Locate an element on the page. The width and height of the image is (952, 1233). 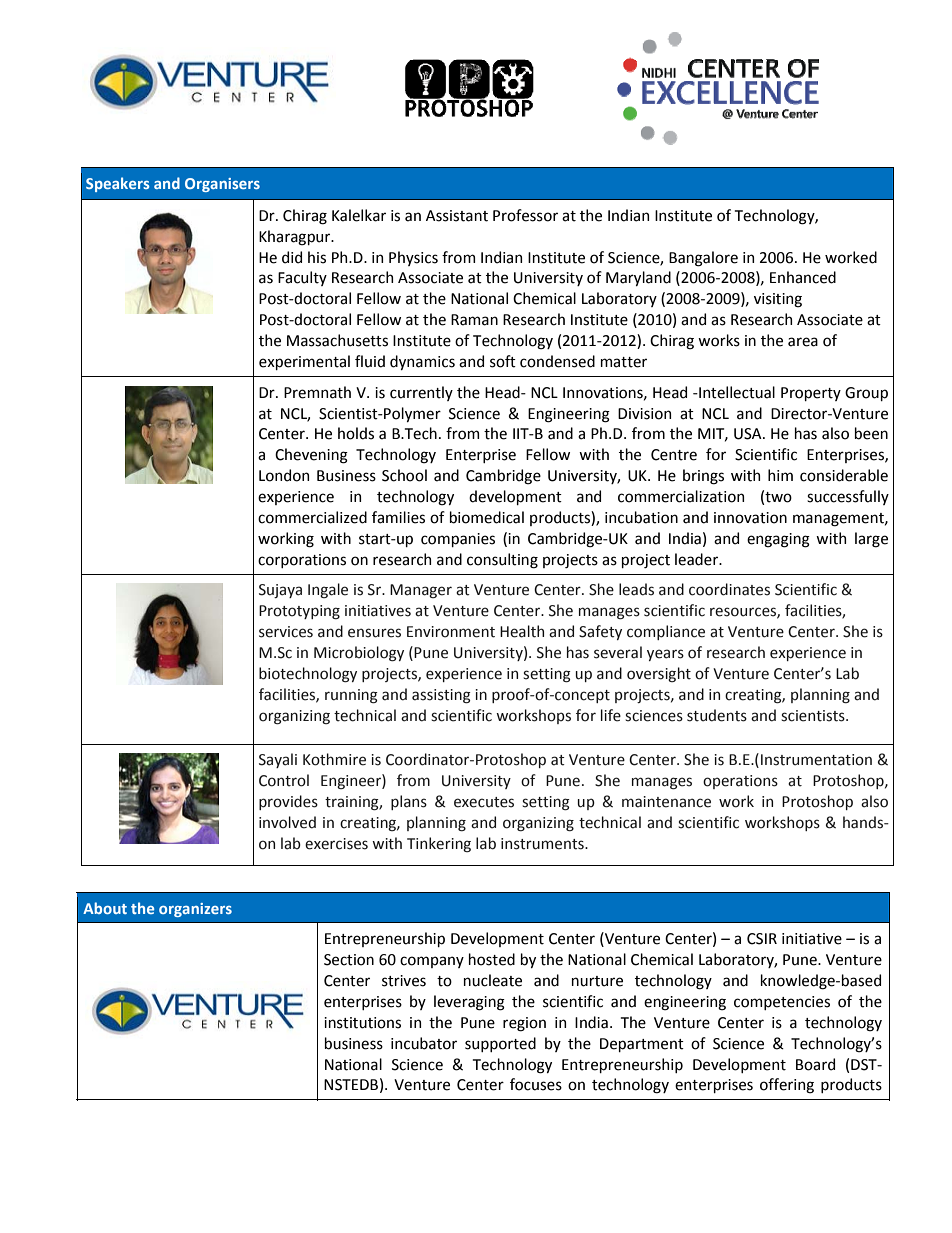
Assistant is located at coordinates (457, 216).
